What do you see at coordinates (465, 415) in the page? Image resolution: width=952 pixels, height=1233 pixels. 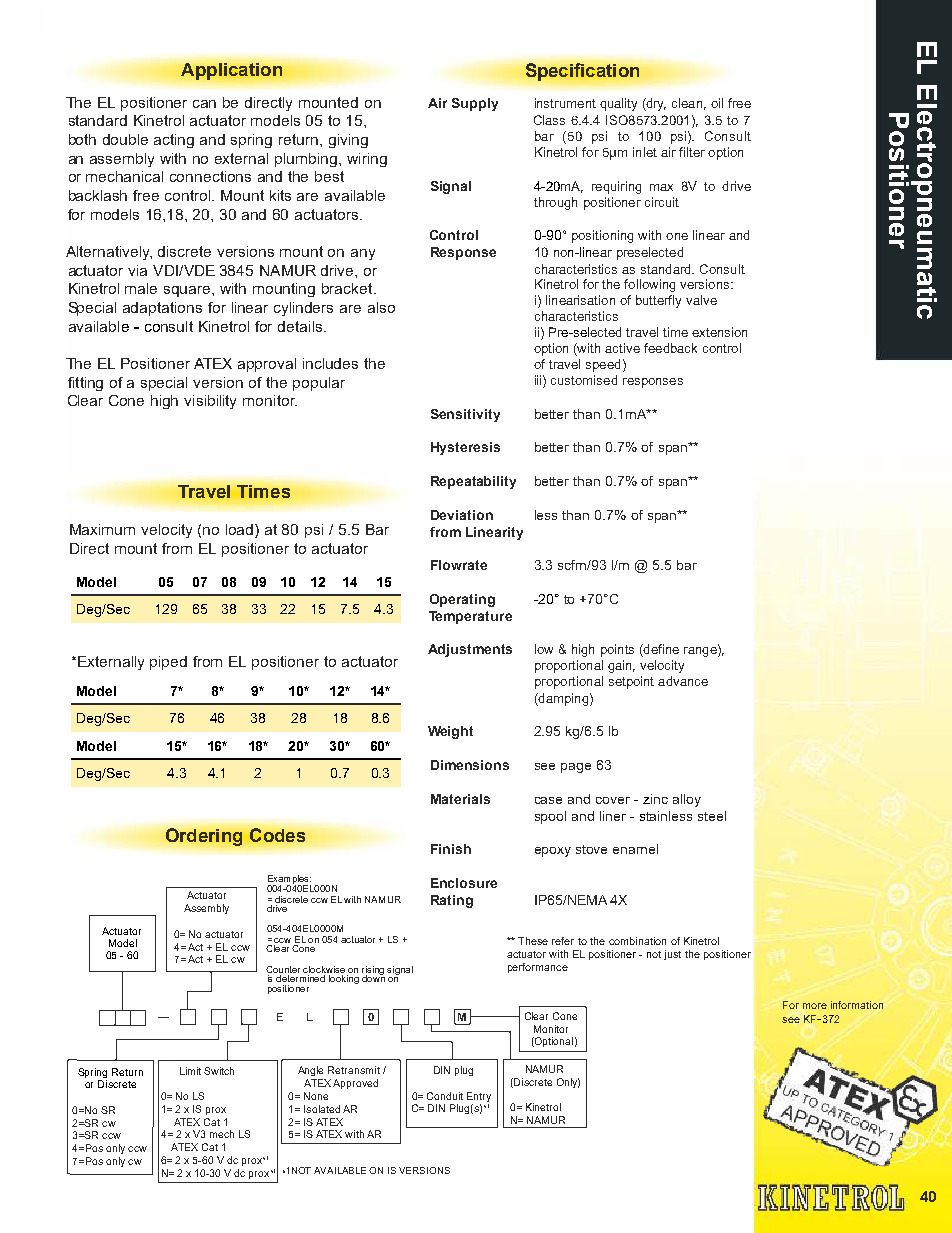 I see `Sensitivity` at bounding box center [465, 415].
